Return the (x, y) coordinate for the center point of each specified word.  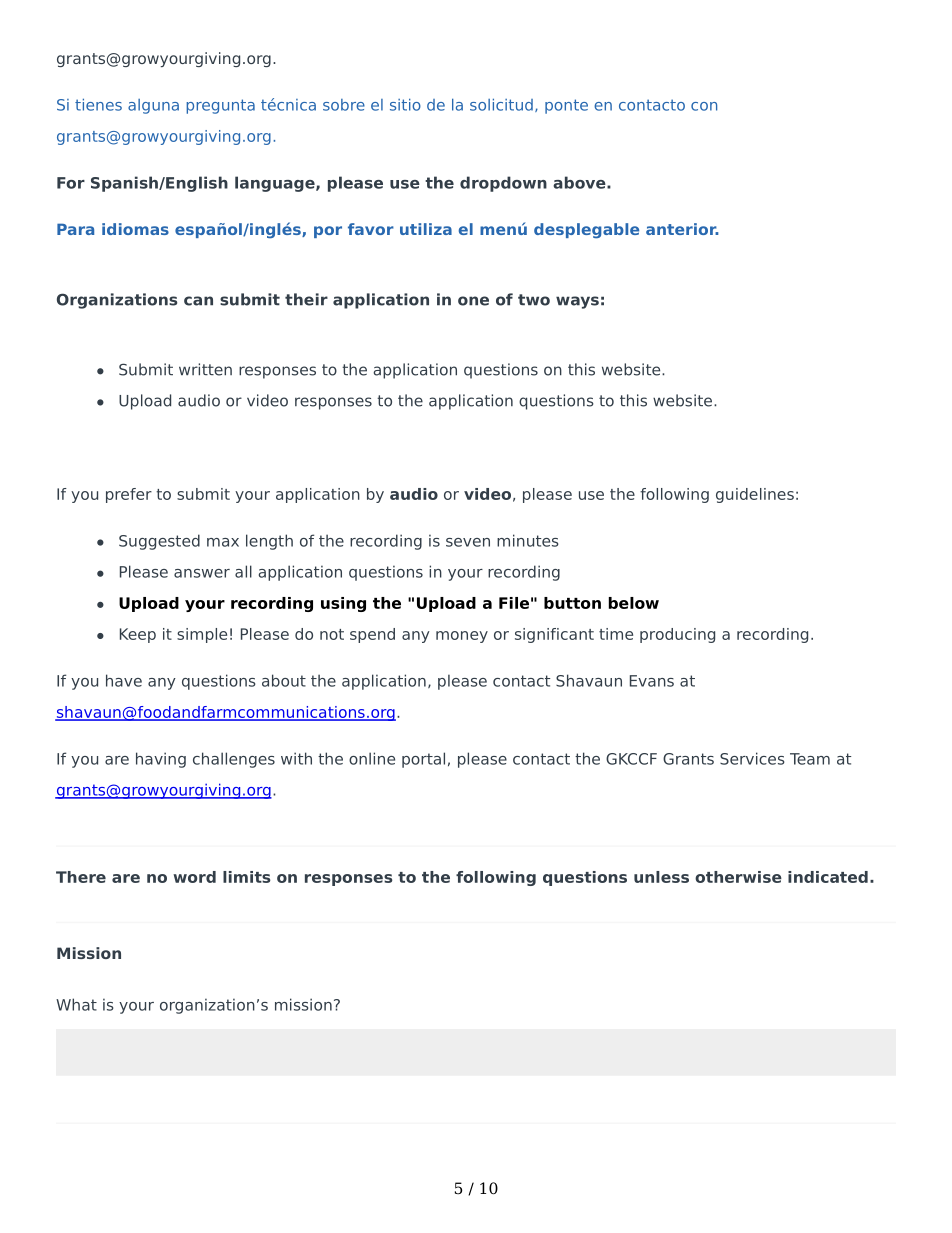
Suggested (159, 542)
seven (468, 542)
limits (246, 877)
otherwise (738, 877)
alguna (153, 106)
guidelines (755, 495)
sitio (405, 104)
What (76, 1004)
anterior (682, 229)
